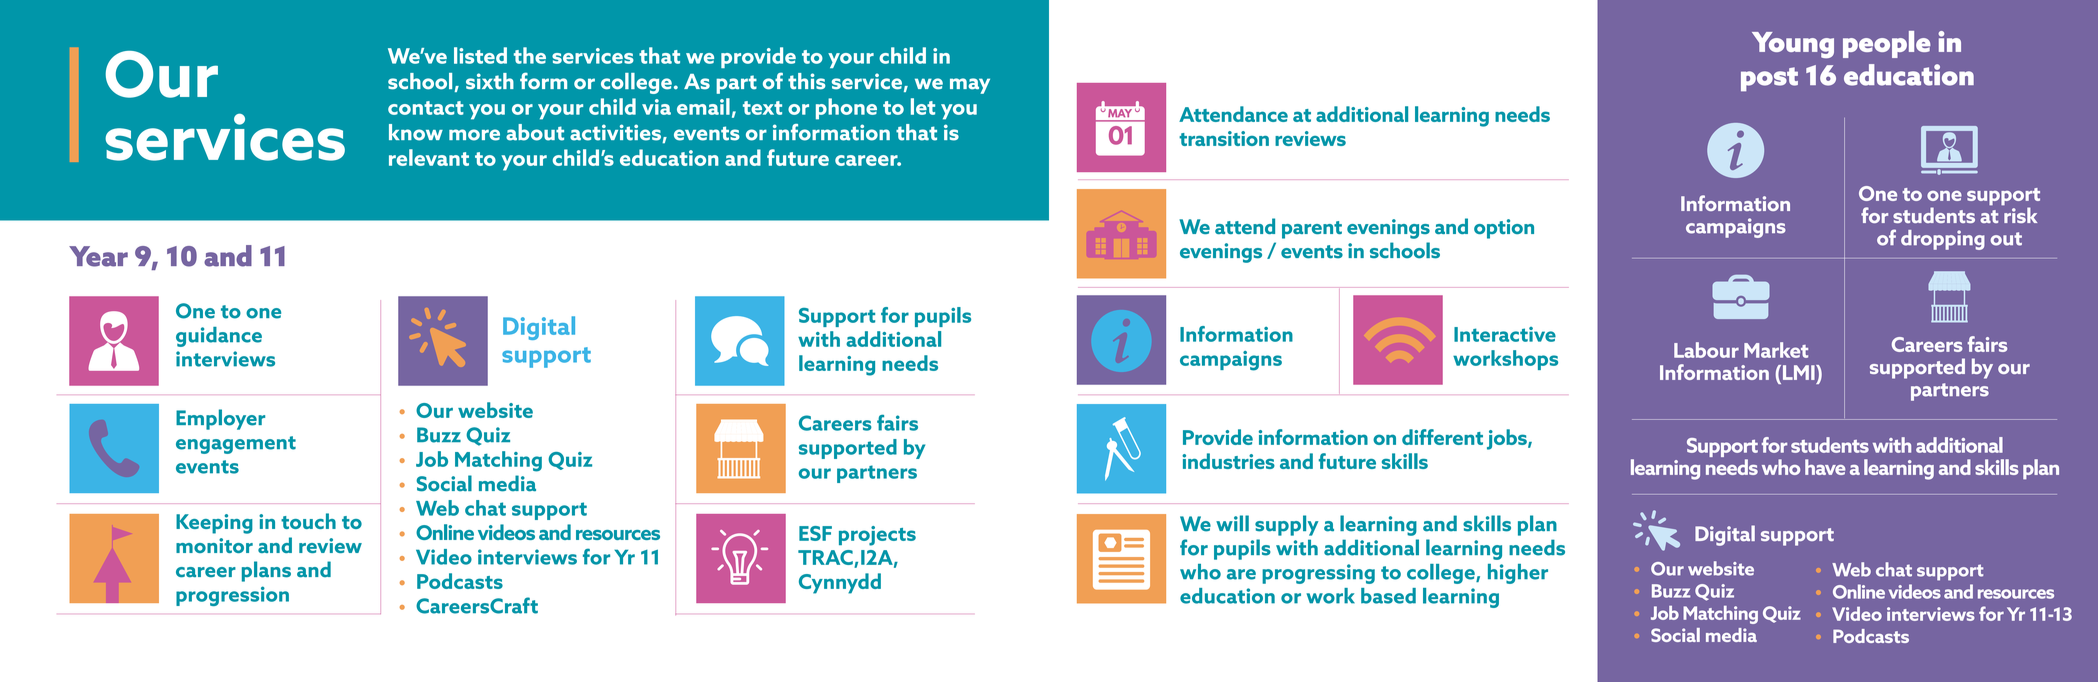 Image resolution: width=2098 pixels, height=682 pixels. Describe the element at coordinates (1776, 350) in the screenshot. I see `Market` at that location.
